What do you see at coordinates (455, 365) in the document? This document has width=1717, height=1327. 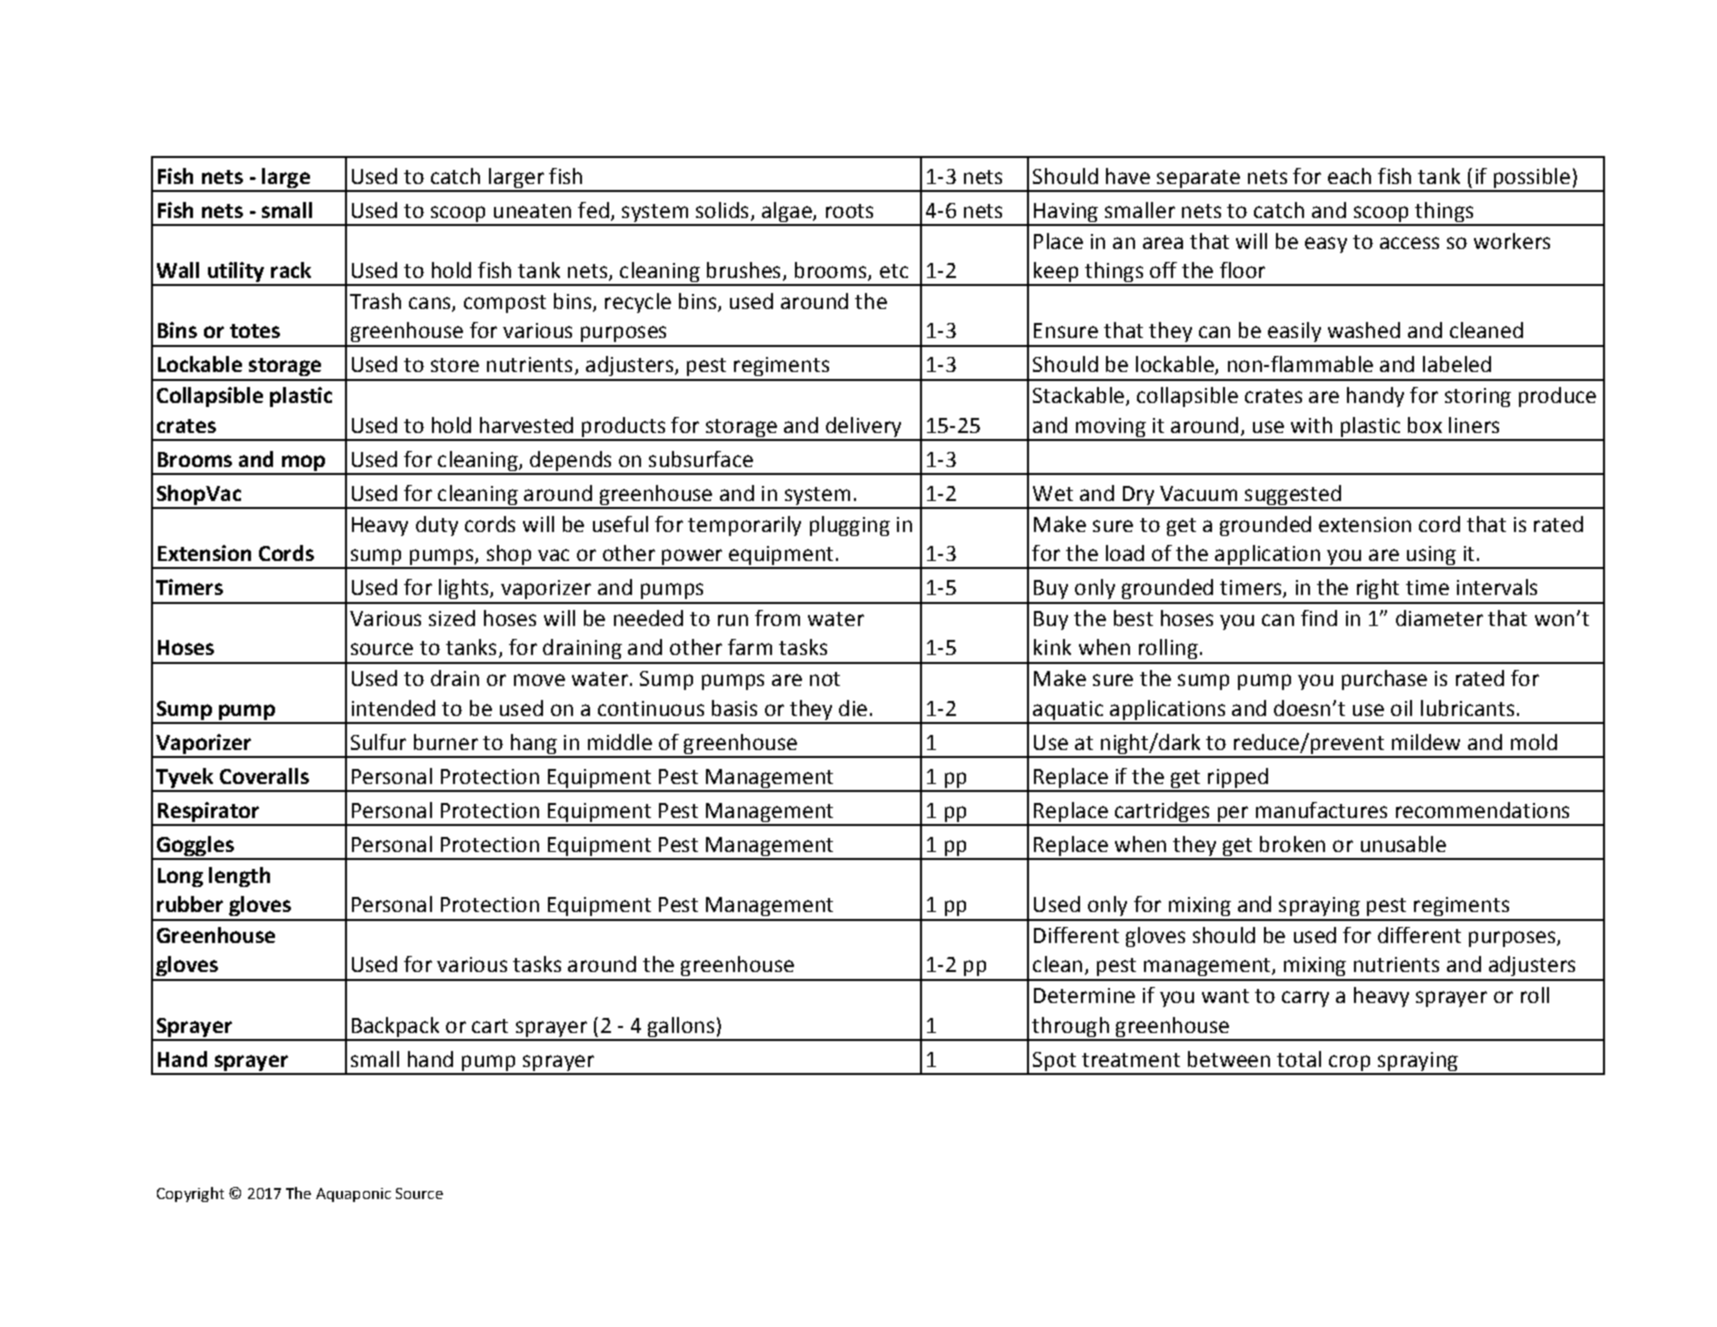 I see `store` at bounding box center [455, 365].
